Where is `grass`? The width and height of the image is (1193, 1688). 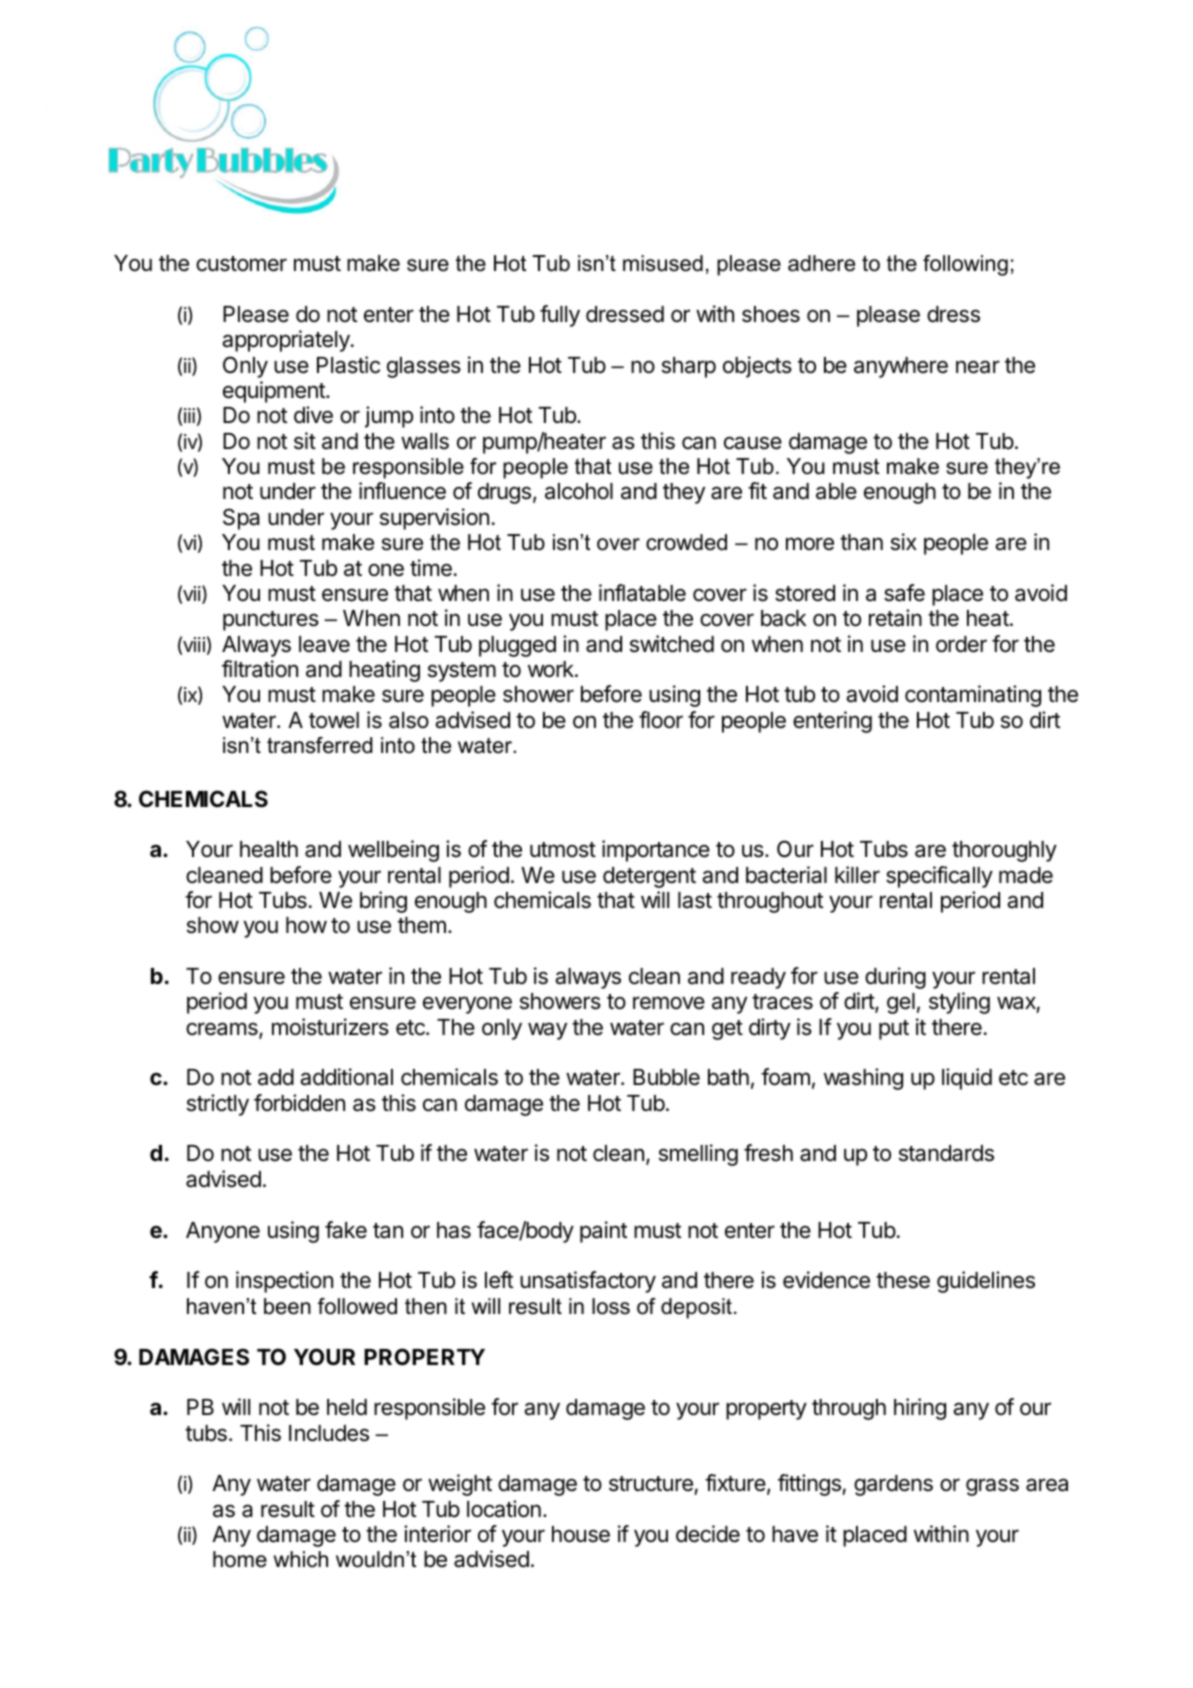 grass is located at coordinates (992, 1487).
